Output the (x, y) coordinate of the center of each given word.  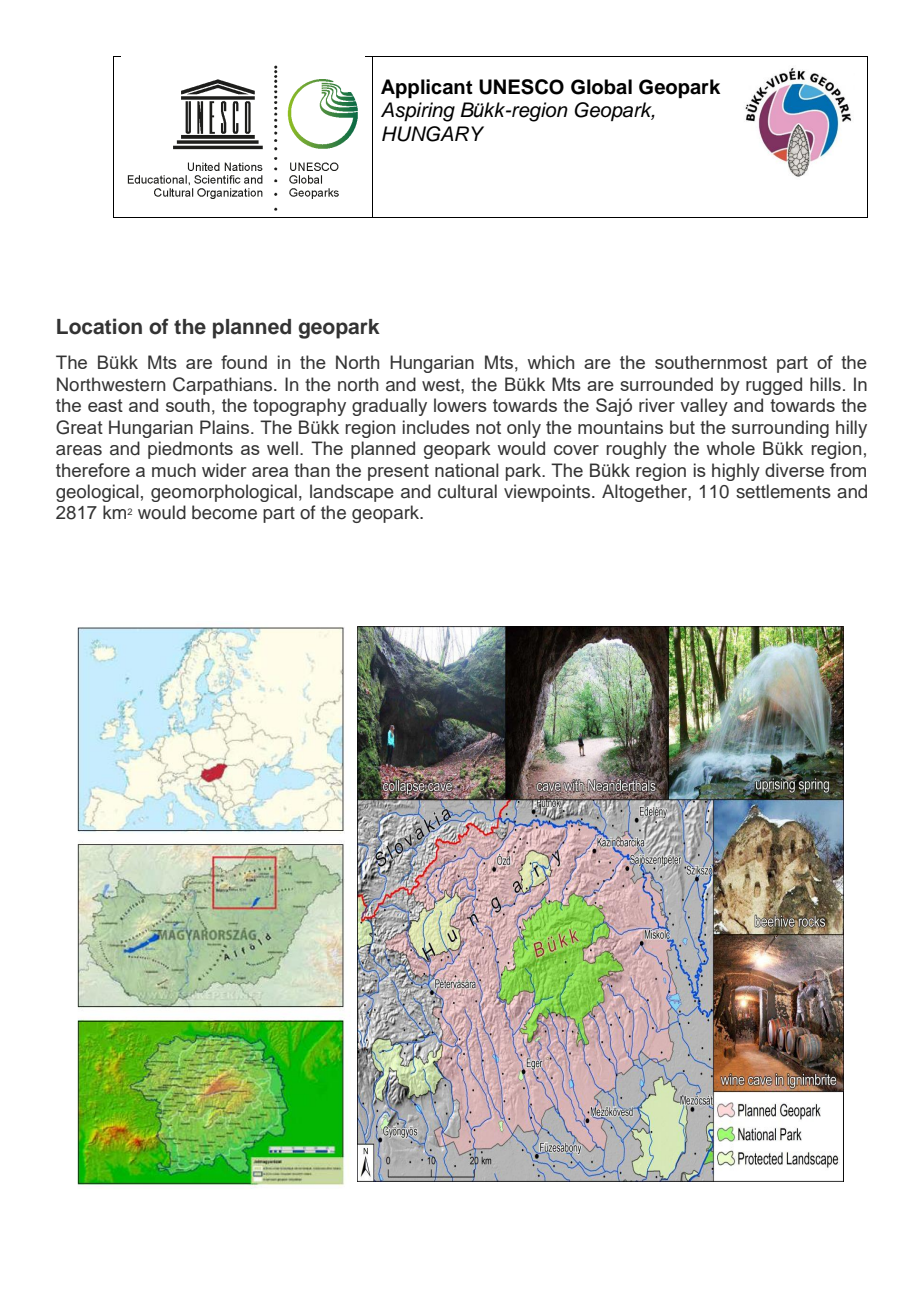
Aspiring (418, 112)
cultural (467, 491)
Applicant (427, 89)
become (224, 512)
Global (601, 87)
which (551, 362)
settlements (783, 491)
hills (825, 384)
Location (99, 326)
